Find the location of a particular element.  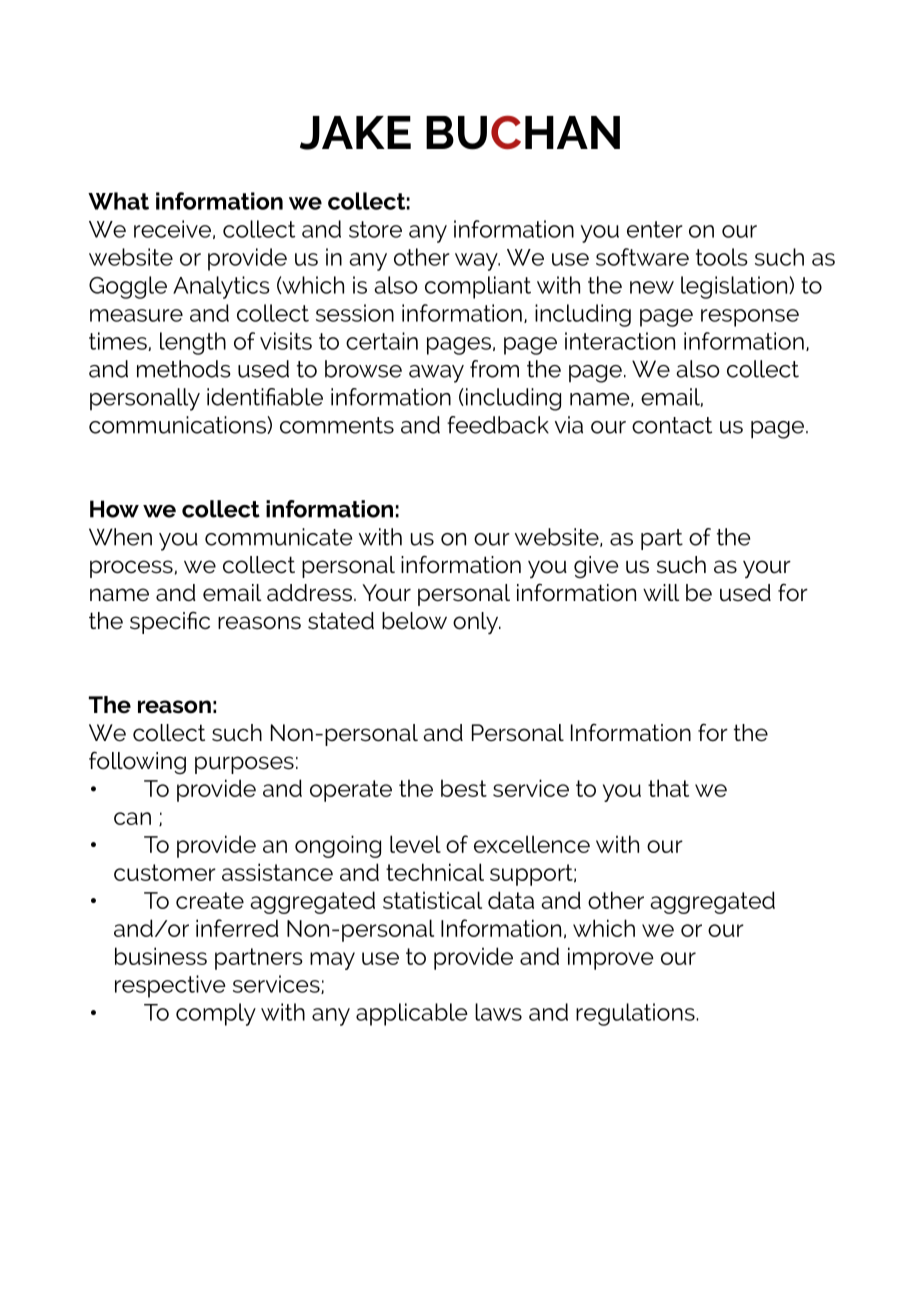

best is located at coordinates (464, 788).
